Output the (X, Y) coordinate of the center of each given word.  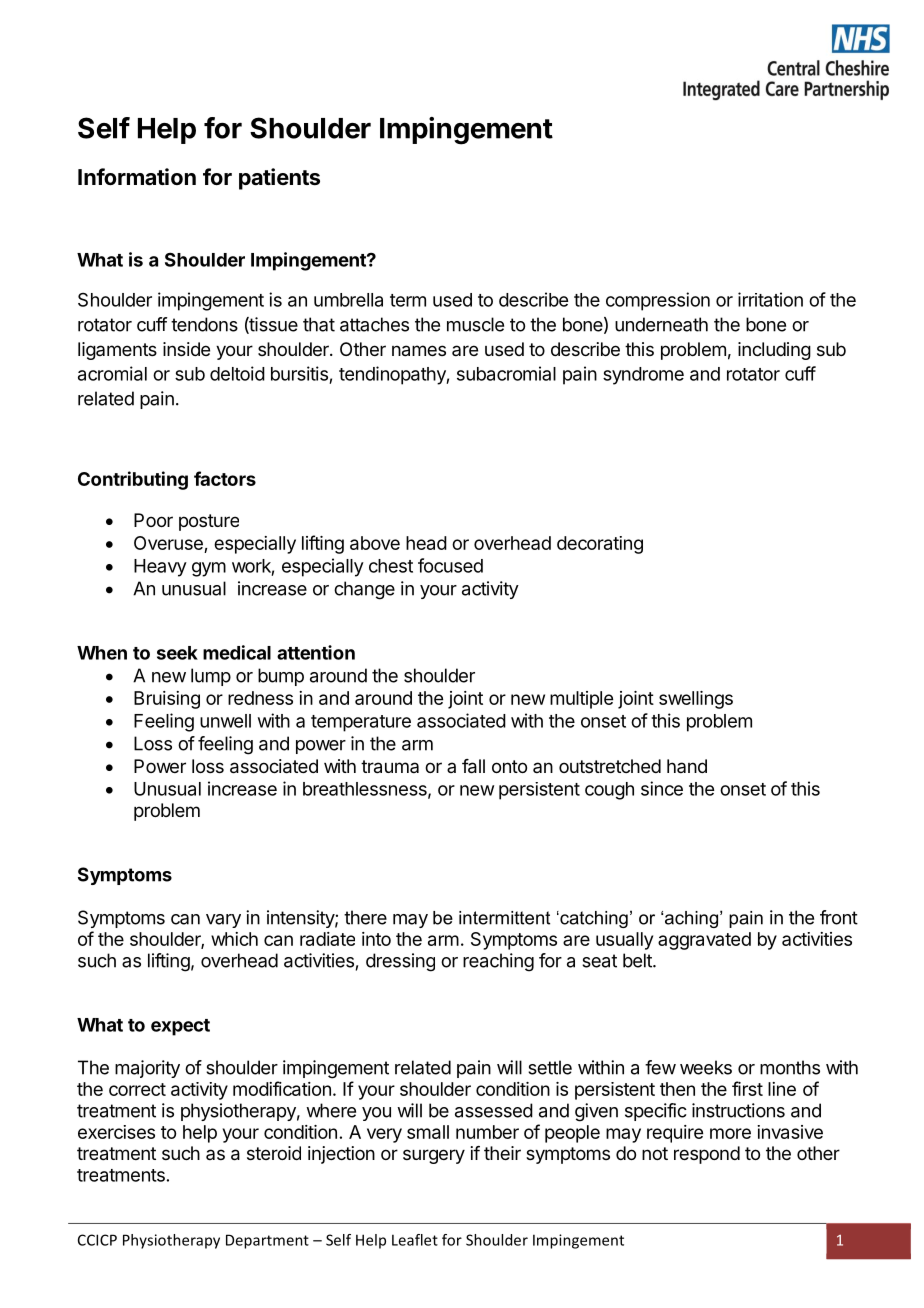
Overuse (169, 544)
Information (137, 177)
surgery (434, 1156)
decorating (600, 545)
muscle (475, 324)
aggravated (704, 941)
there (365, 917)
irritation (770, 299)
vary (223, 921)
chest (391, 566)
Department (267, 1241)
